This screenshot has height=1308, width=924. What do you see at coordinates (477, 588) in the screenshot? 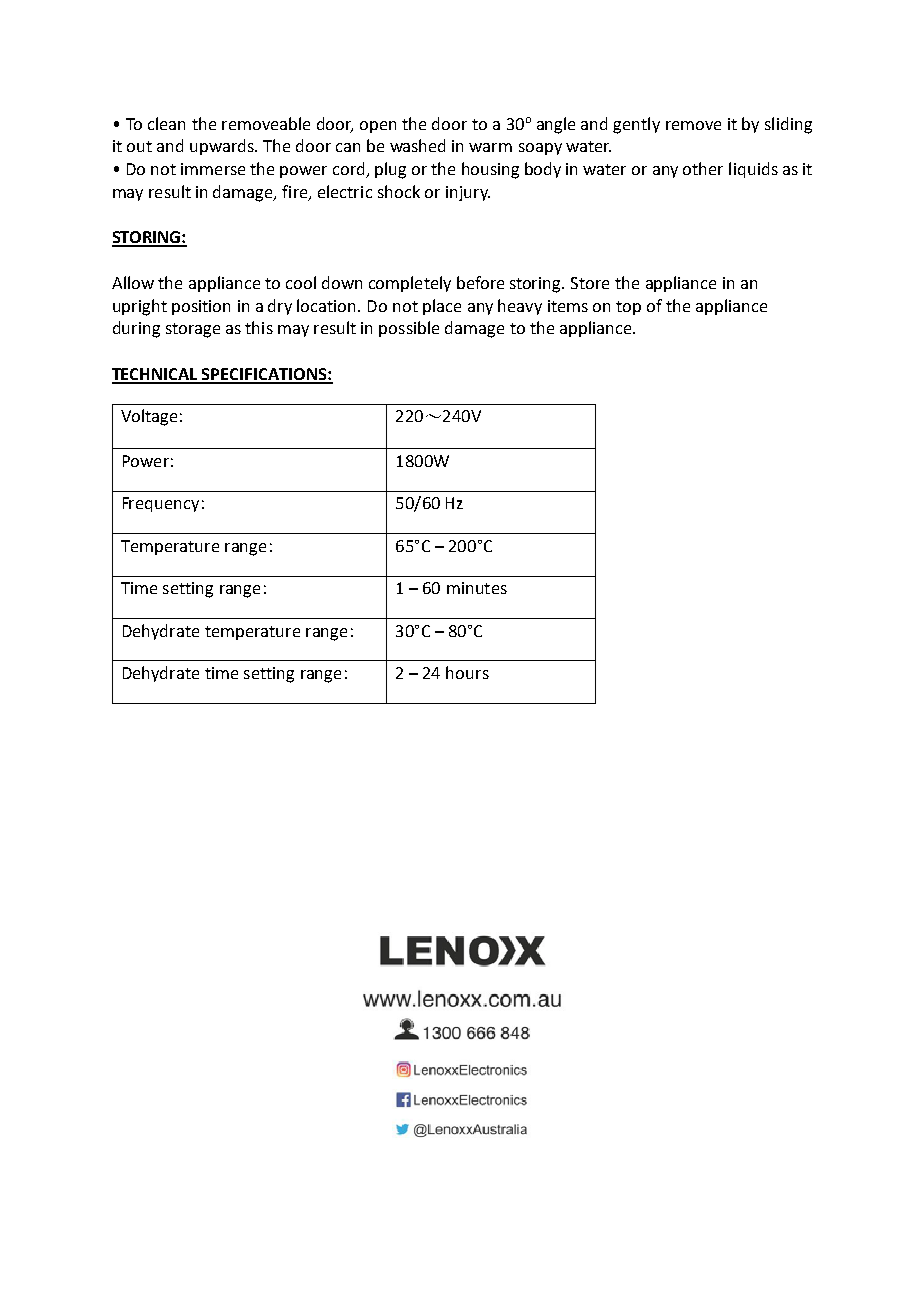
I see `minutes` at bounding box center [477, 588].
